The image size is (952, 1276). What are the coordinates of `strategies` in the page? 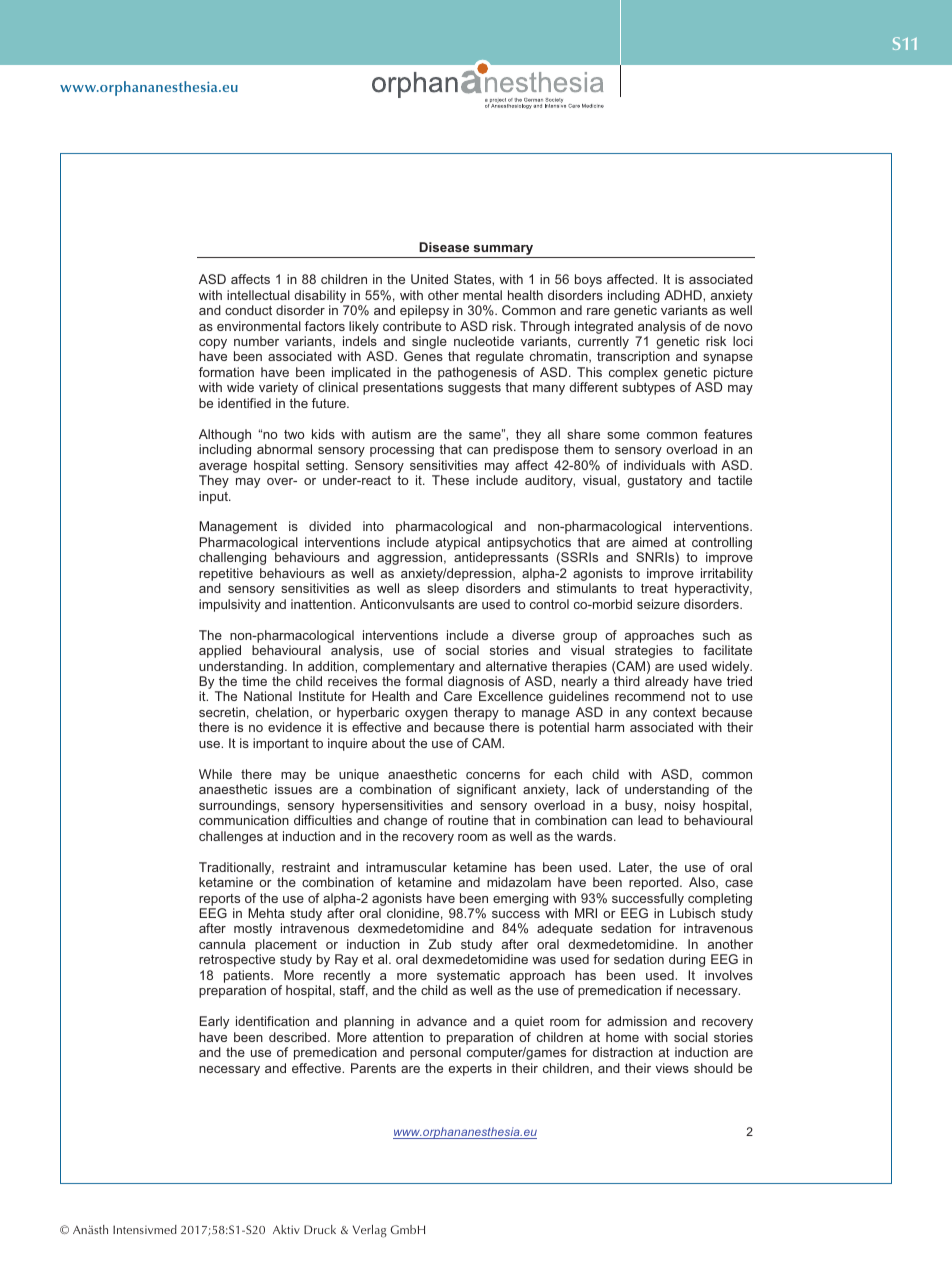 It's located at (644, 651).
